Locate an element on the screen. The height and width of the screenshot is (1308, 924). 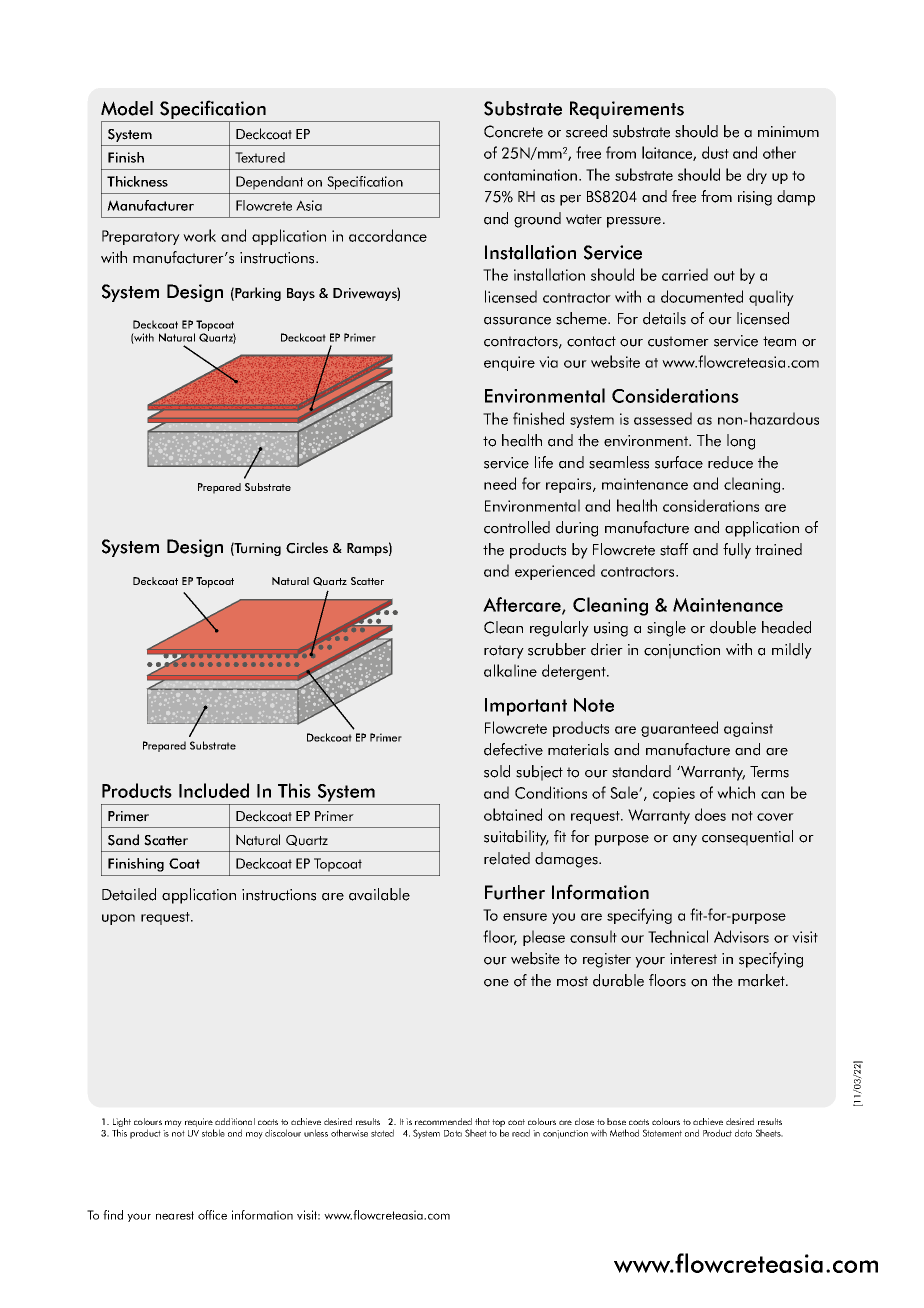
dust is located at coordinates (715, 152).
